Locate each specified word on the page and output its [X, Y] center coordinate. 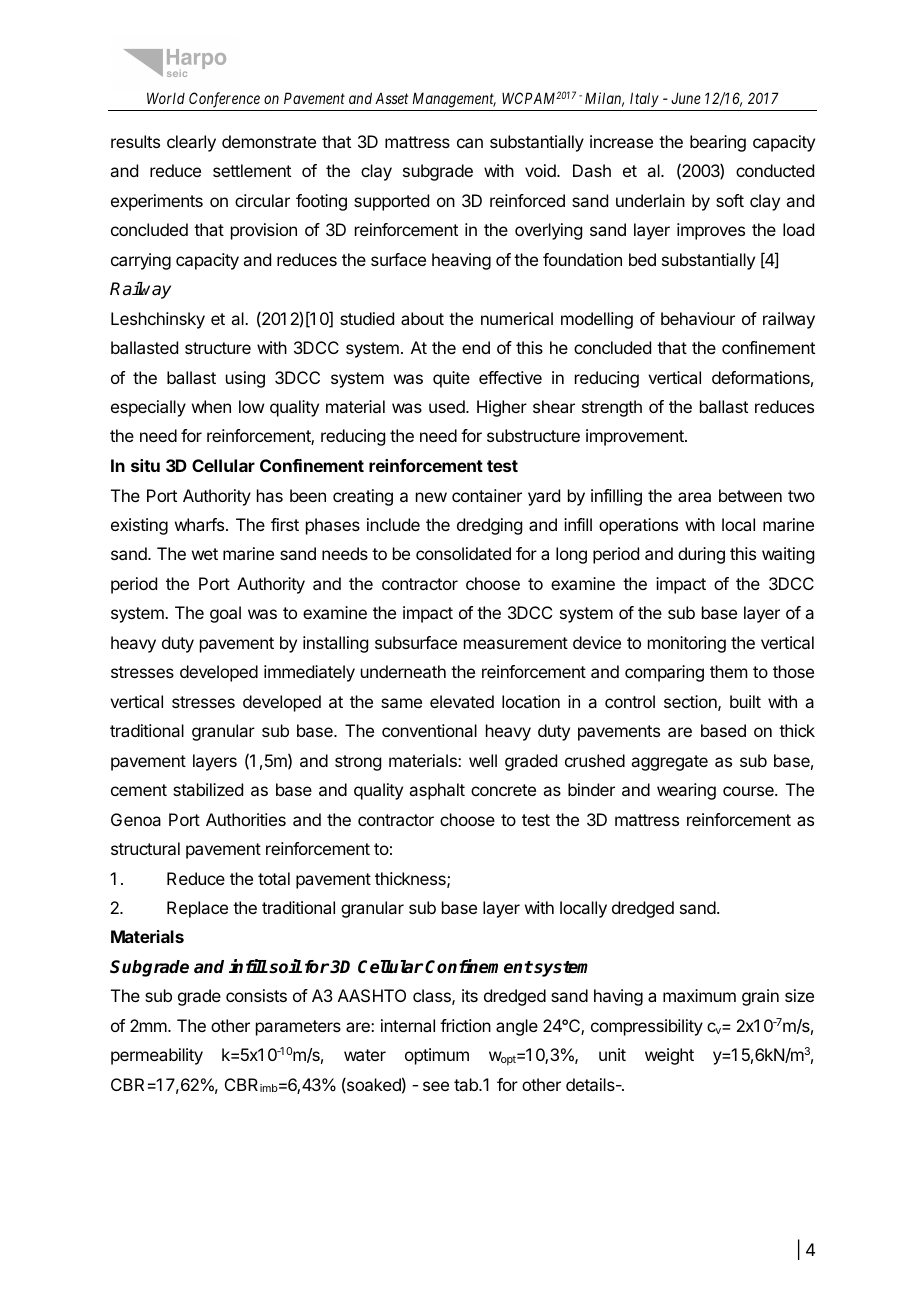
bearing [718, 143]
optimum [437, 1056]
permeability [157, 1056]
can [470, 143]
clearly [191, 143]
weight [669, 1056]
